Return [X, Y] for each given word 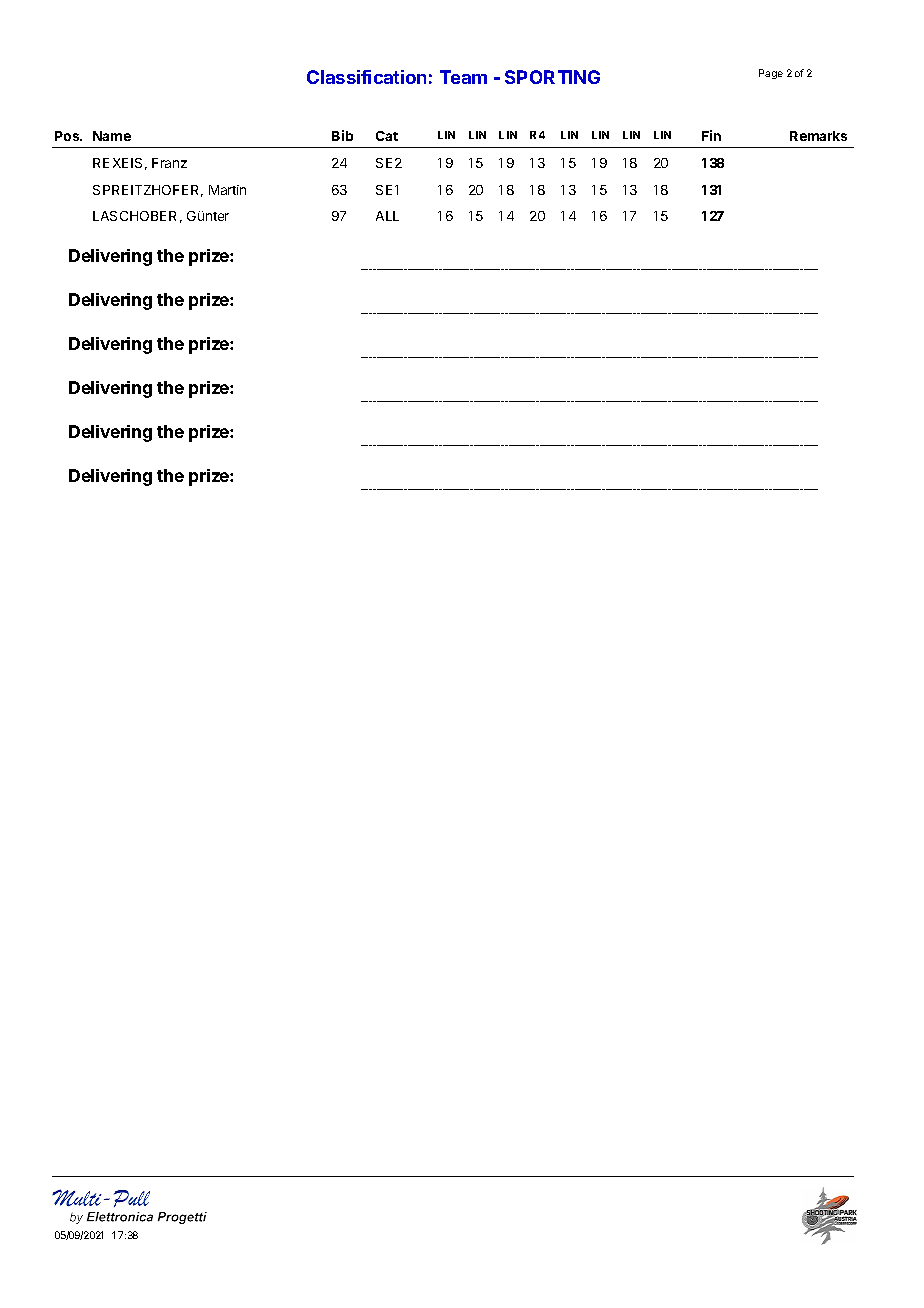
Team [463, 77]
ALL [387, 216]
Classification [366, 77]
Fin [711, 135]
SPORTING [552, 77]
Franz [169, 163]
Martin [227, 190]
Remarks [818, 136]
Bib [342, 135]
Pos [68, 136]
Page [771, 74]
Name [112, 136]
